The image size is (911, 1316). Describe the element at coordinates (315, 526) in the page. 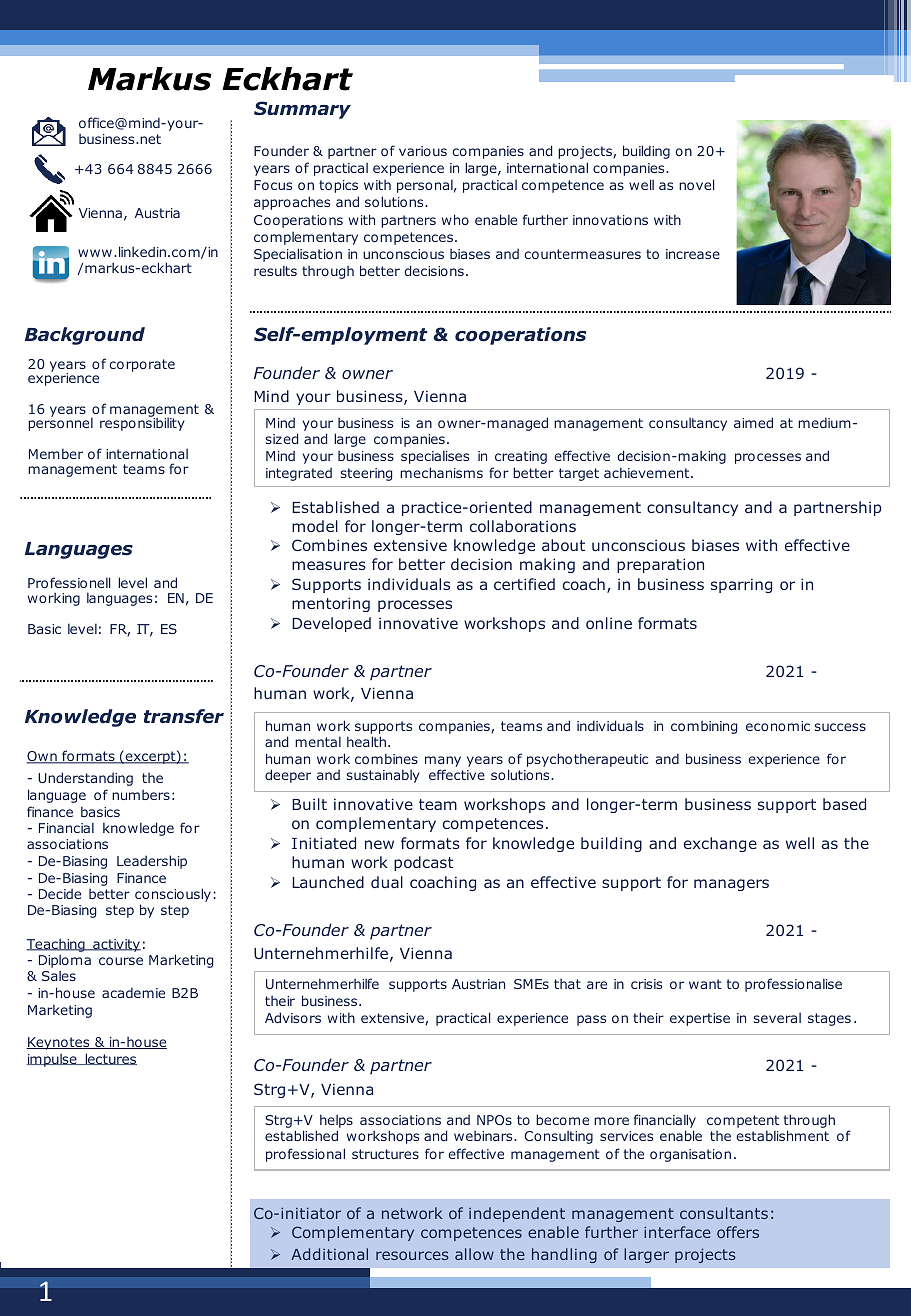

I see `model` at that location.
